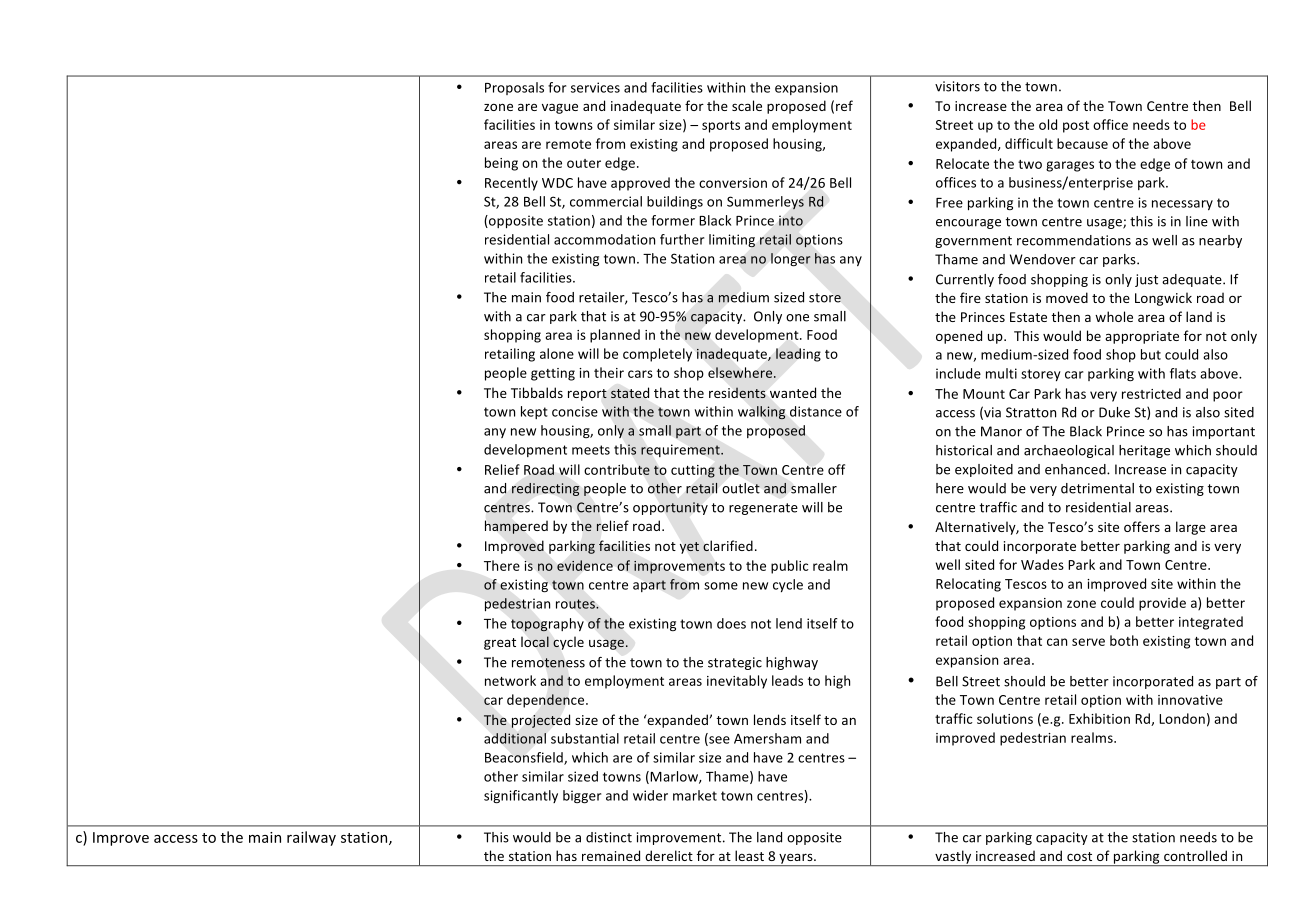 The height and width of the document is (924, 1308). Describe the element at coordinates (514, 88) in the document. I see `Proposals` at that location.
